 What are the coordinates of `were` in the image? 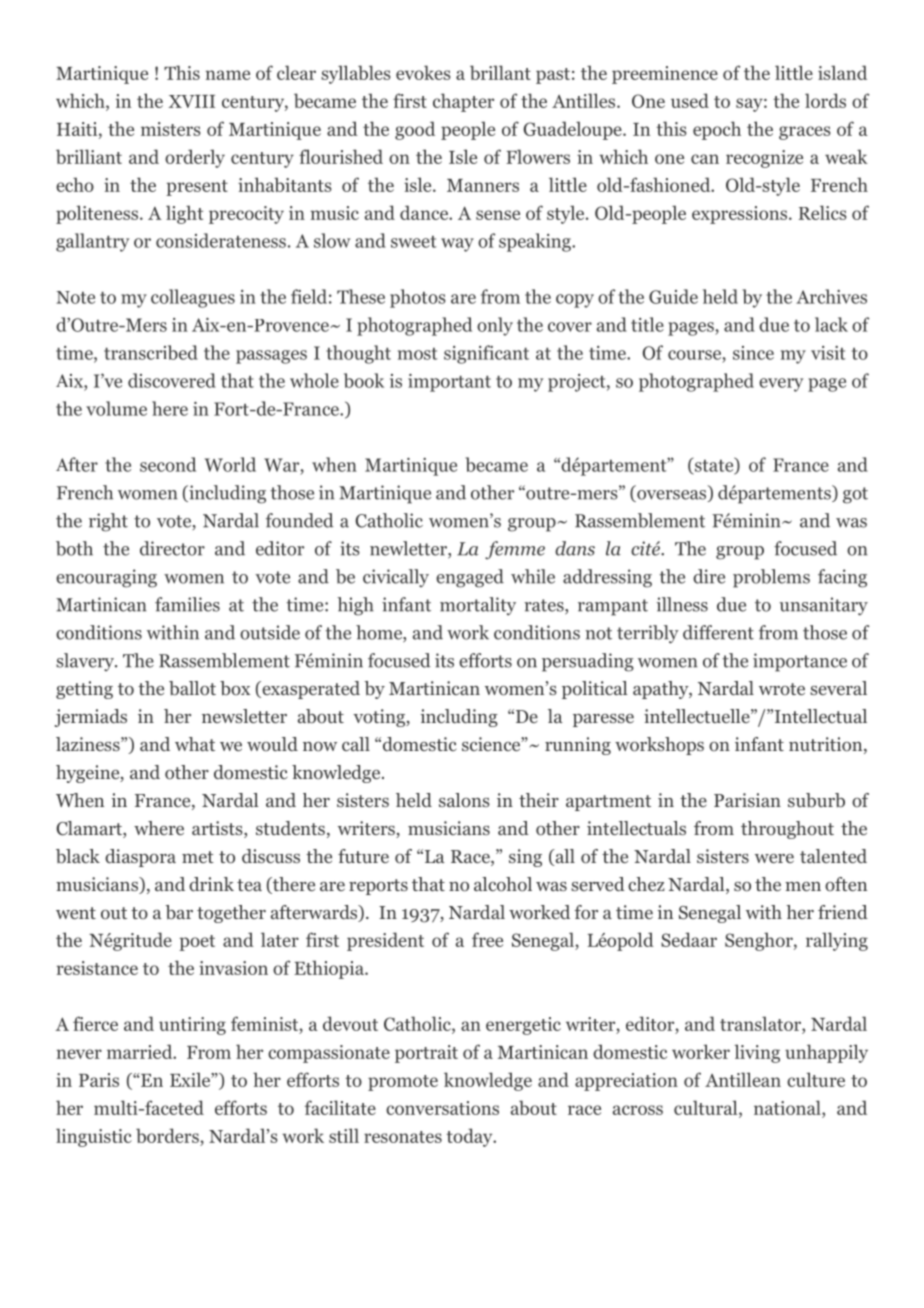 It's located at (774, 858).
